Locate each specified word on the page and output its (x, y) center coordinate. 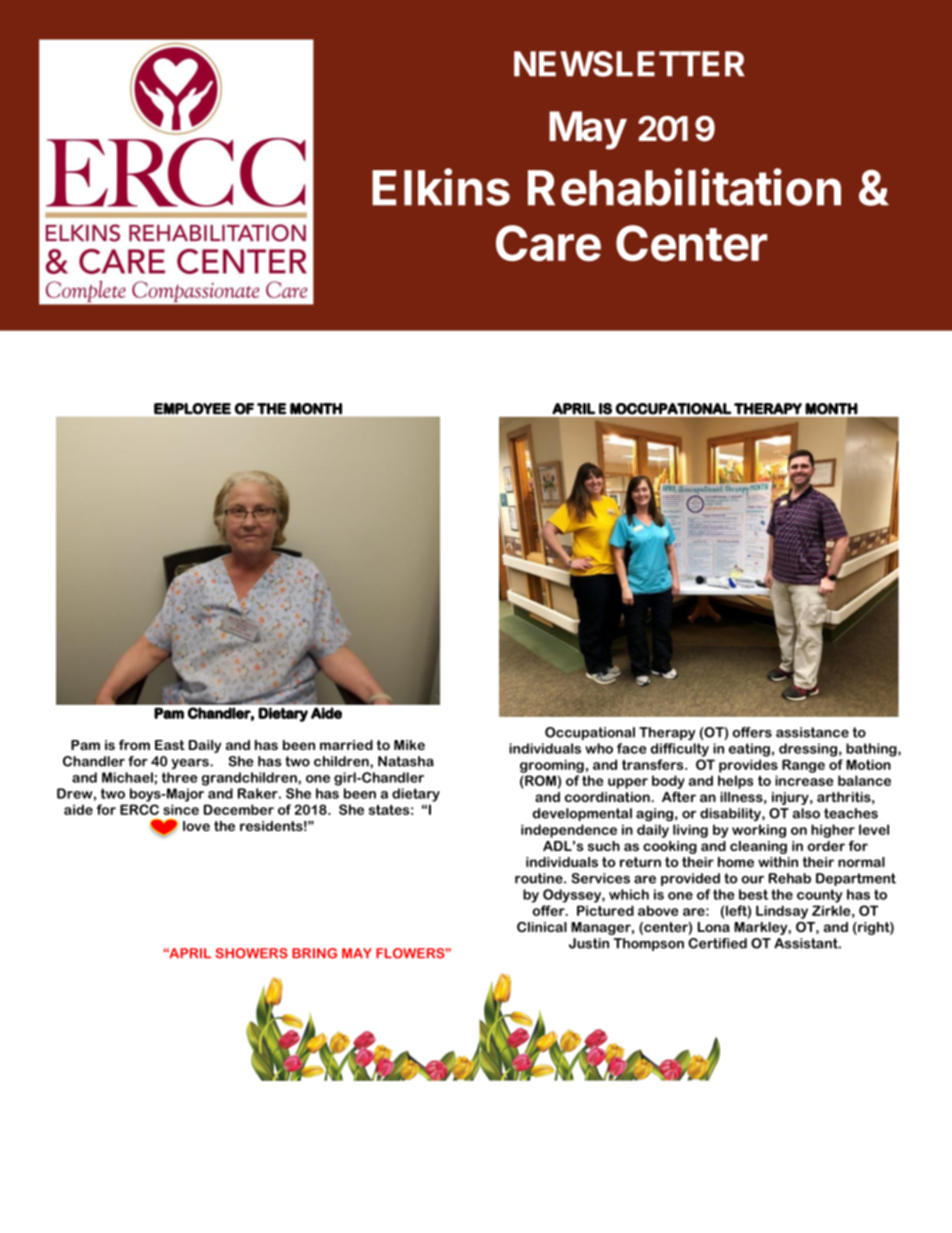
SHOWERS (252, 953)
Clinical (542, 927)
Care (548, 243)
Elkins (441, 187)
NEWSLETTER (629, 64)
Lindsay (782, 912)
